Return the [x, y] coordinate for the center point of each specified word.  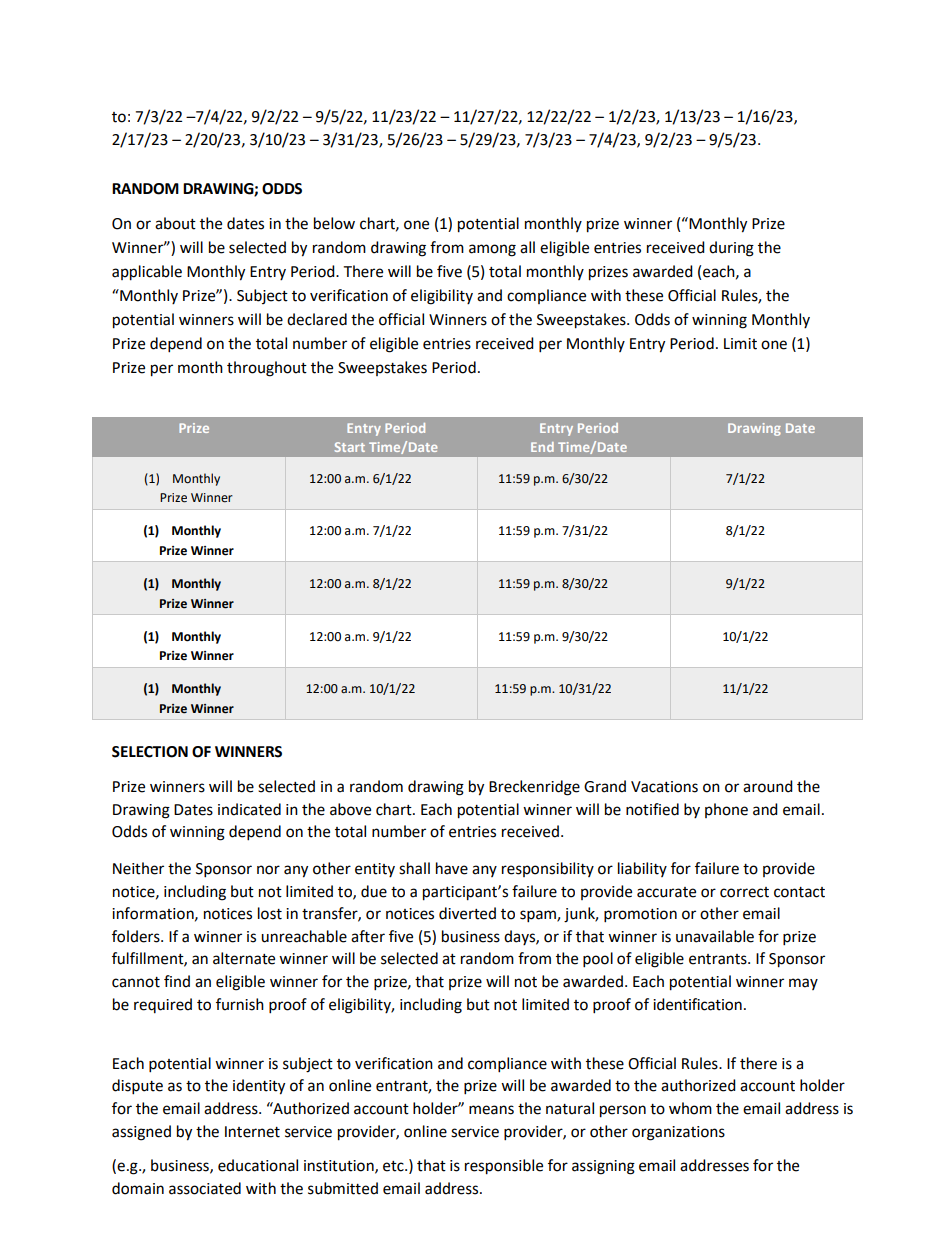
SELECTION [150, 752]
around [768, 786]
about [175, 223]
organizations [678, 1133]
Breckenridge [534, 788]
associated [205, 1188]
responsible [504, 1167]
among [492, 250]
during [731, 249]
